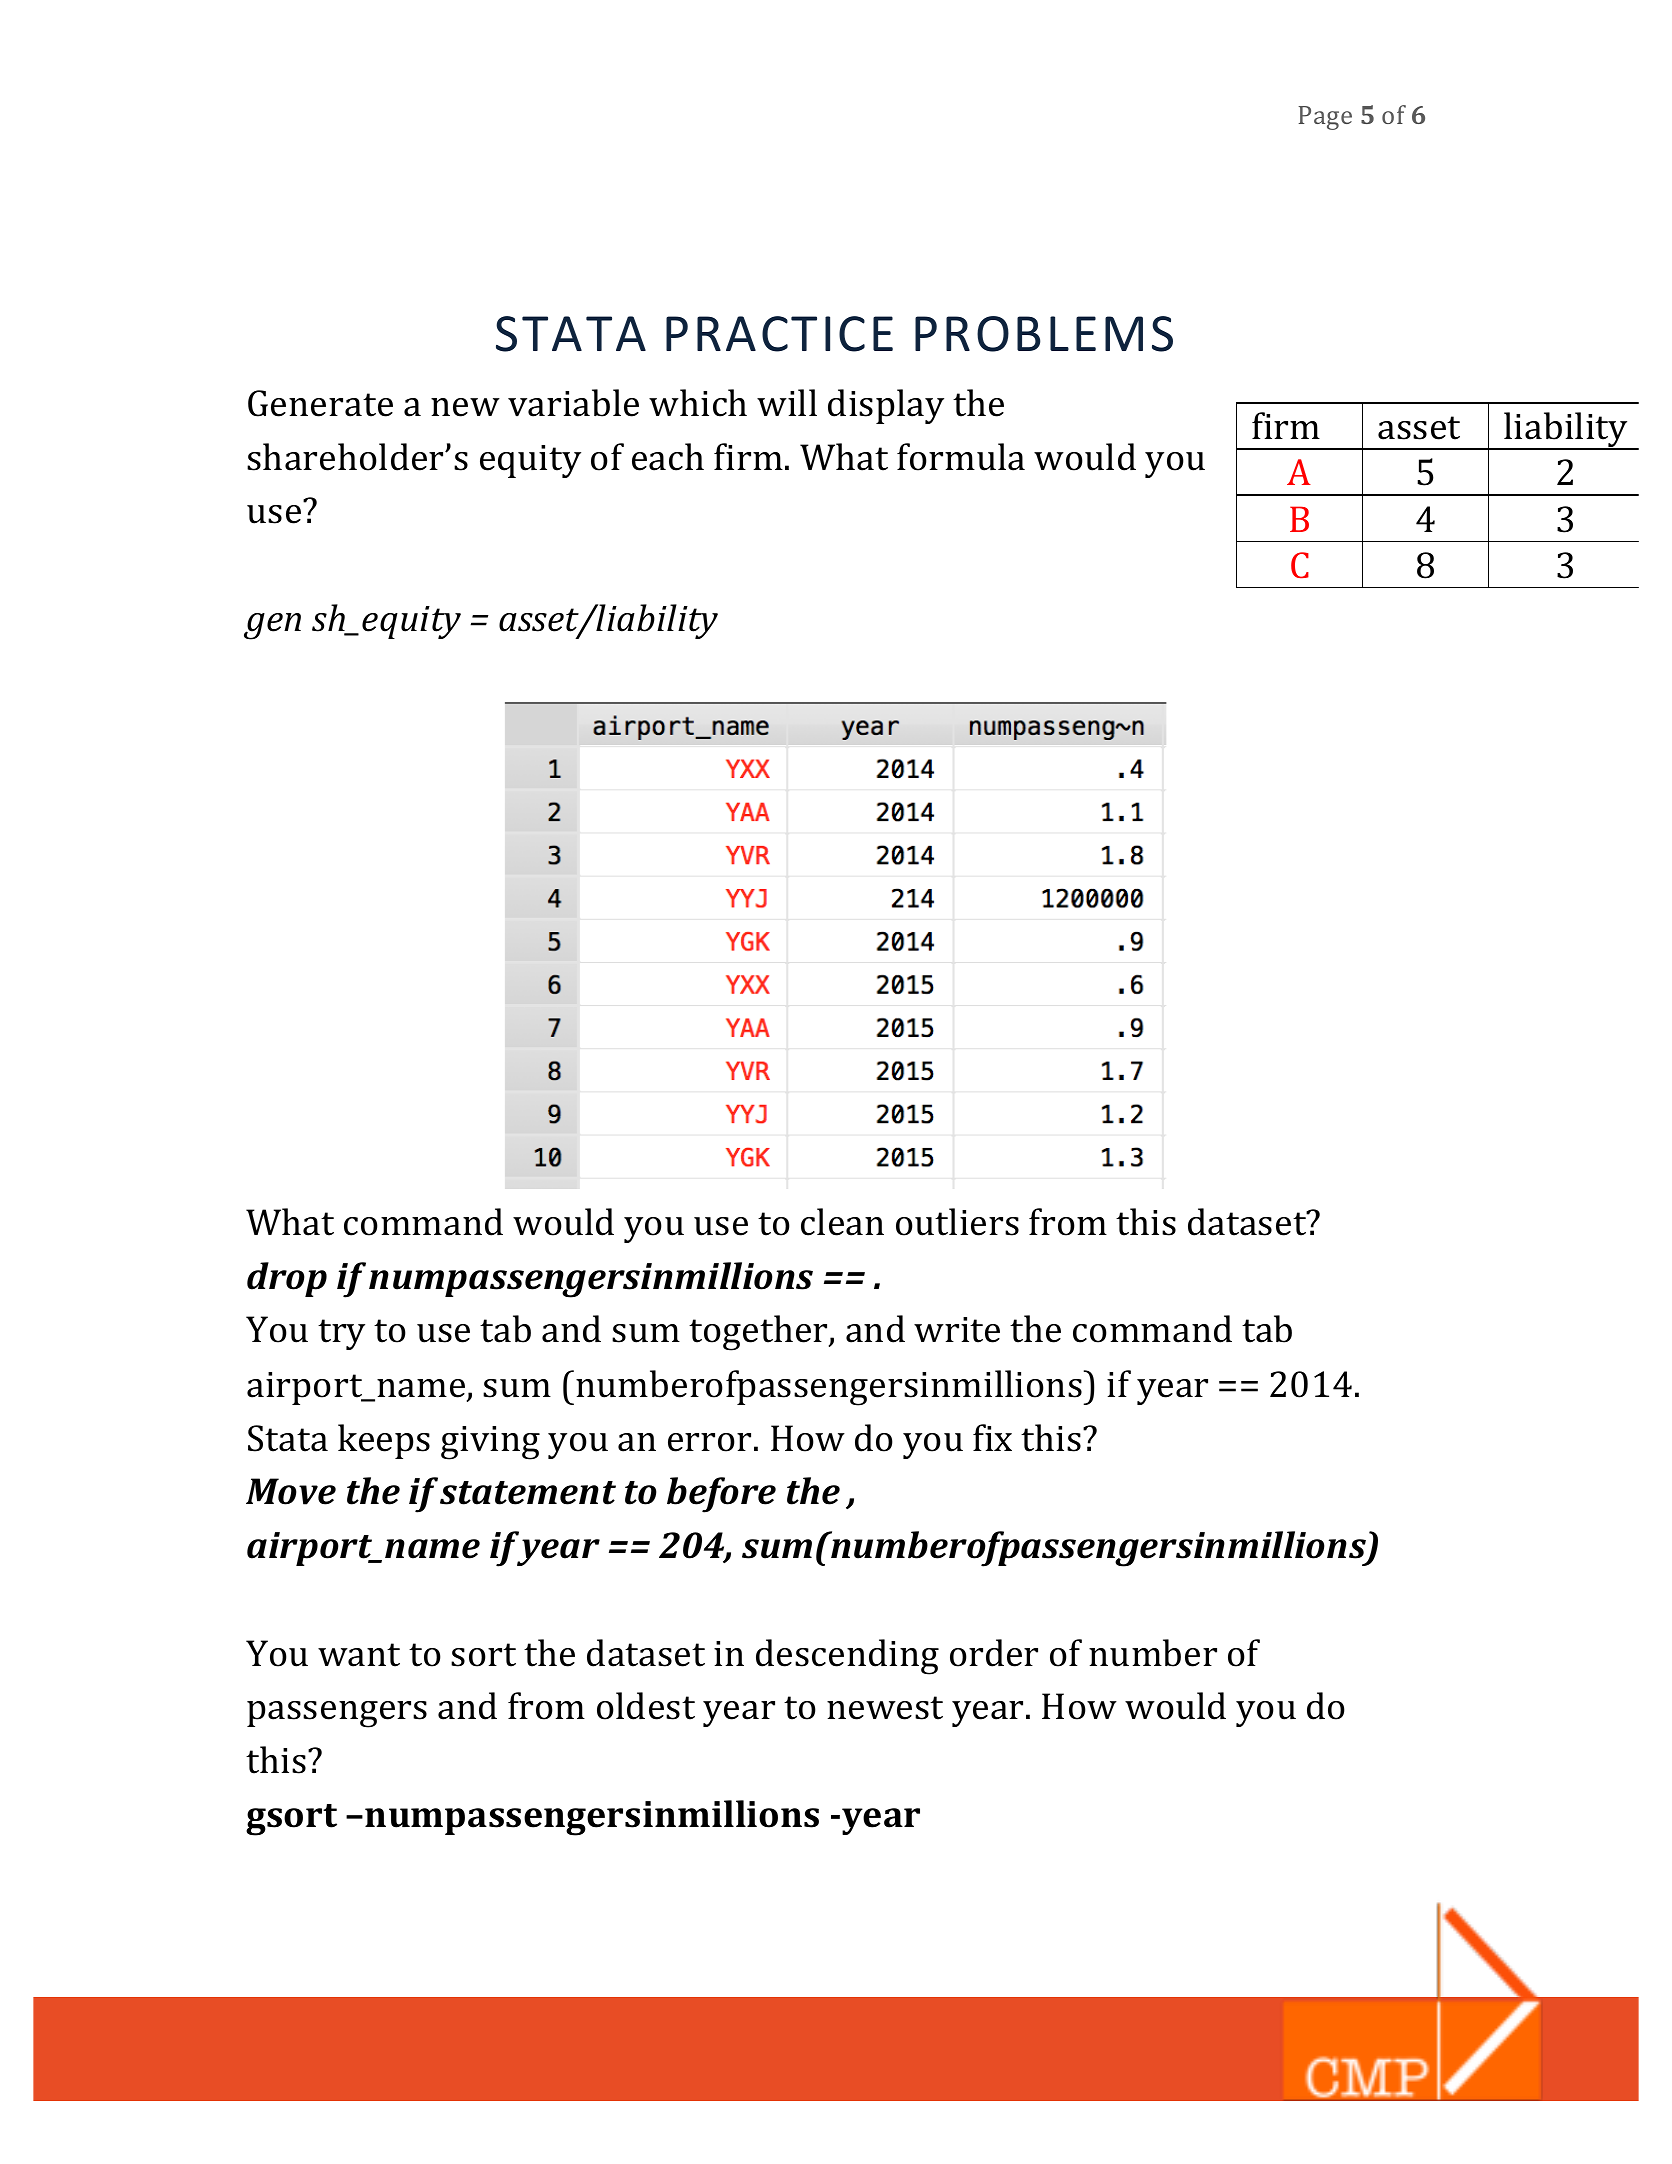 Image resolution: width=1672 pixels, height=2164 pixels. What do you see at coordinates (341, 1334) in the screenshot?
I see `try` at bounding box center [341, 1334].
